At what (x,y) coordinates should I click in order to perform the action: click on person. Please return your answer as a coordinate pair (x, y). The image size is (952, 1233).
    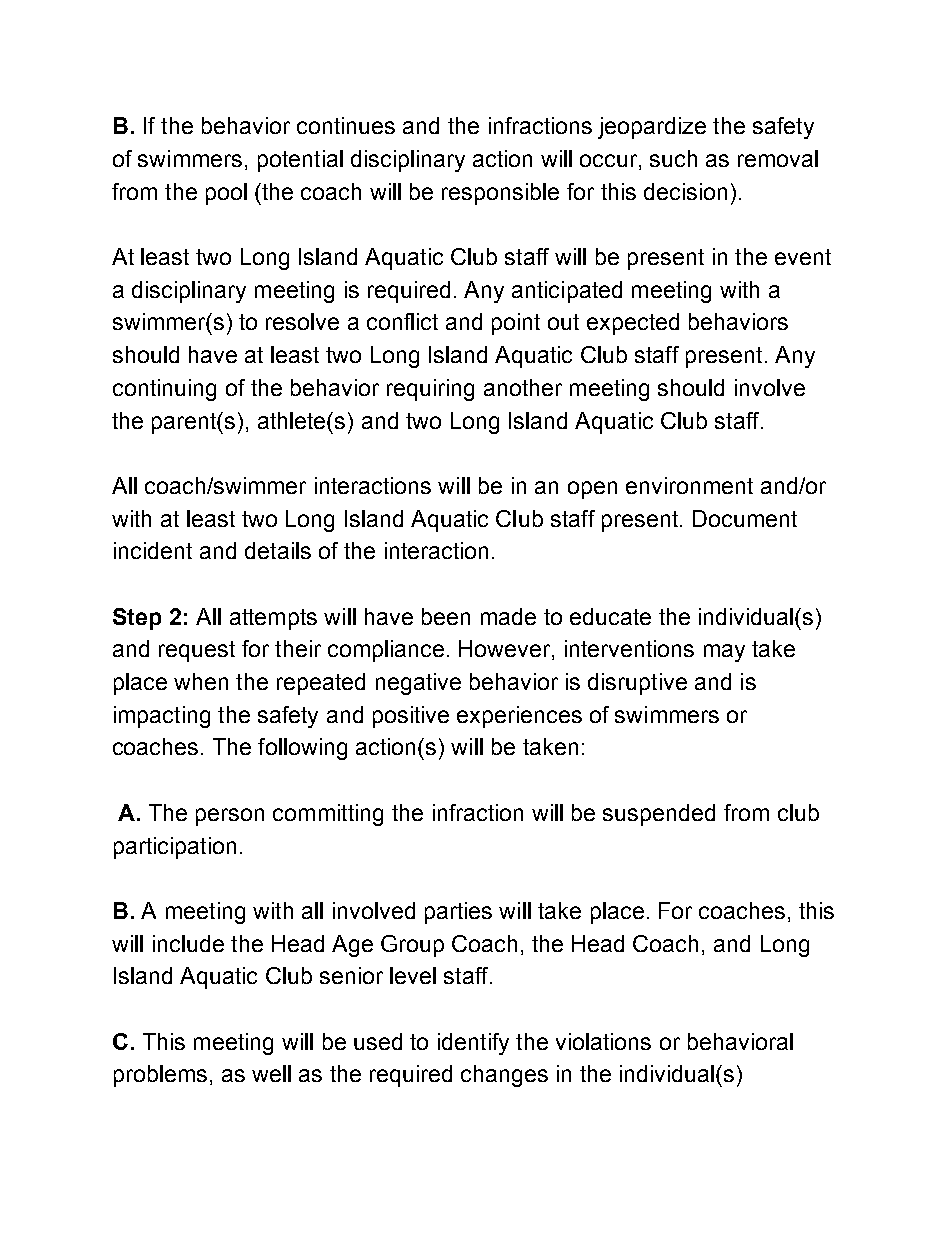
    Looking at the image, I should click on (230, 817).
